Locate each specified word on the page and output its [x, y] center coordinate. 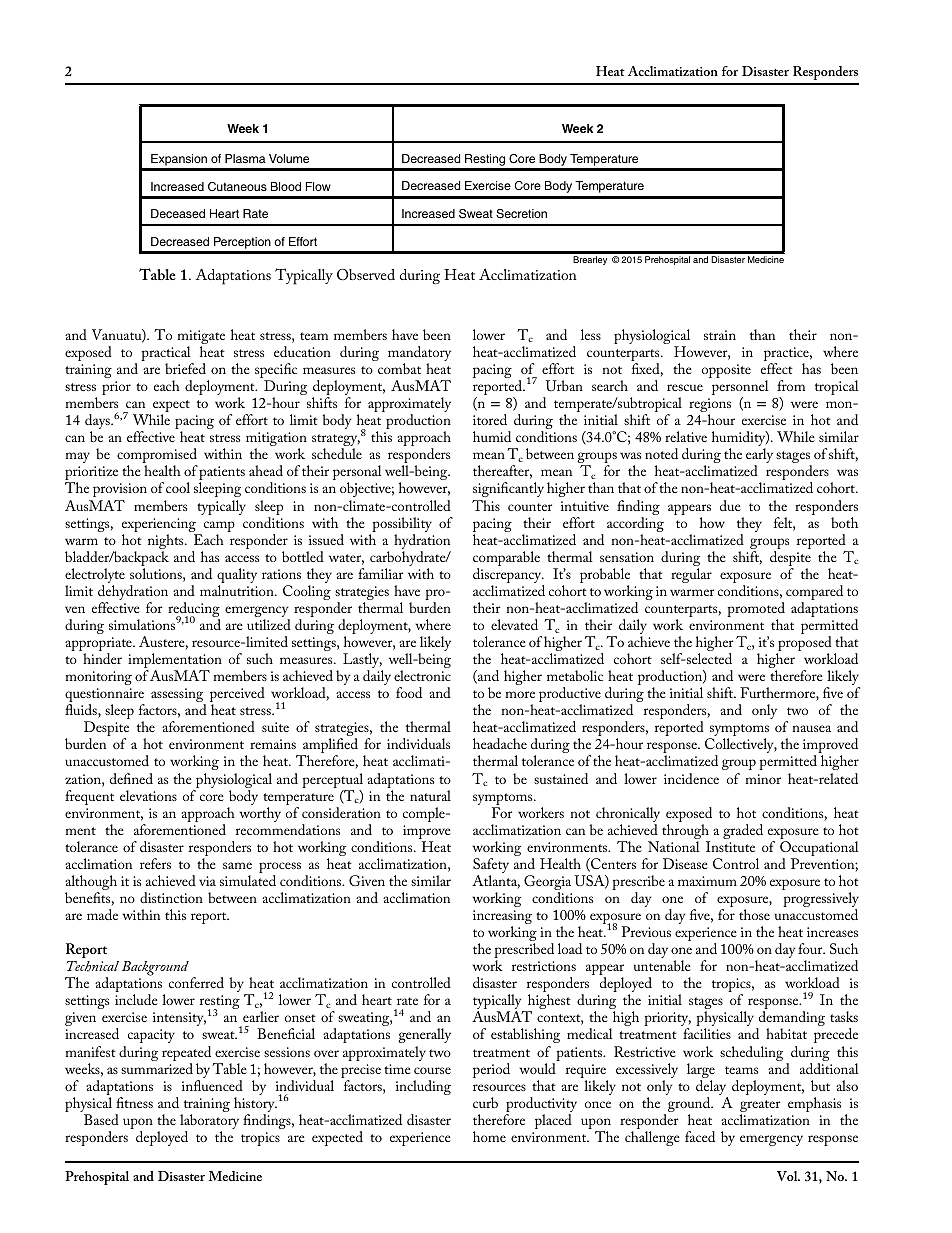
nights [167, 543]
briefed [185, 368]
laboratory [209, 1123]
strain [720, 335]
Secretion [521, 214]
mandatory [419, 355]
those [754, 914]
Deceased [178, 213]
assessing [178, 696]
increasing [502, 918]
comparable [506, 560]
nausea [811, 728]
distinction [171, 897]
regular [691, 575]
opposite [726, 371]
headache [500, 743]
